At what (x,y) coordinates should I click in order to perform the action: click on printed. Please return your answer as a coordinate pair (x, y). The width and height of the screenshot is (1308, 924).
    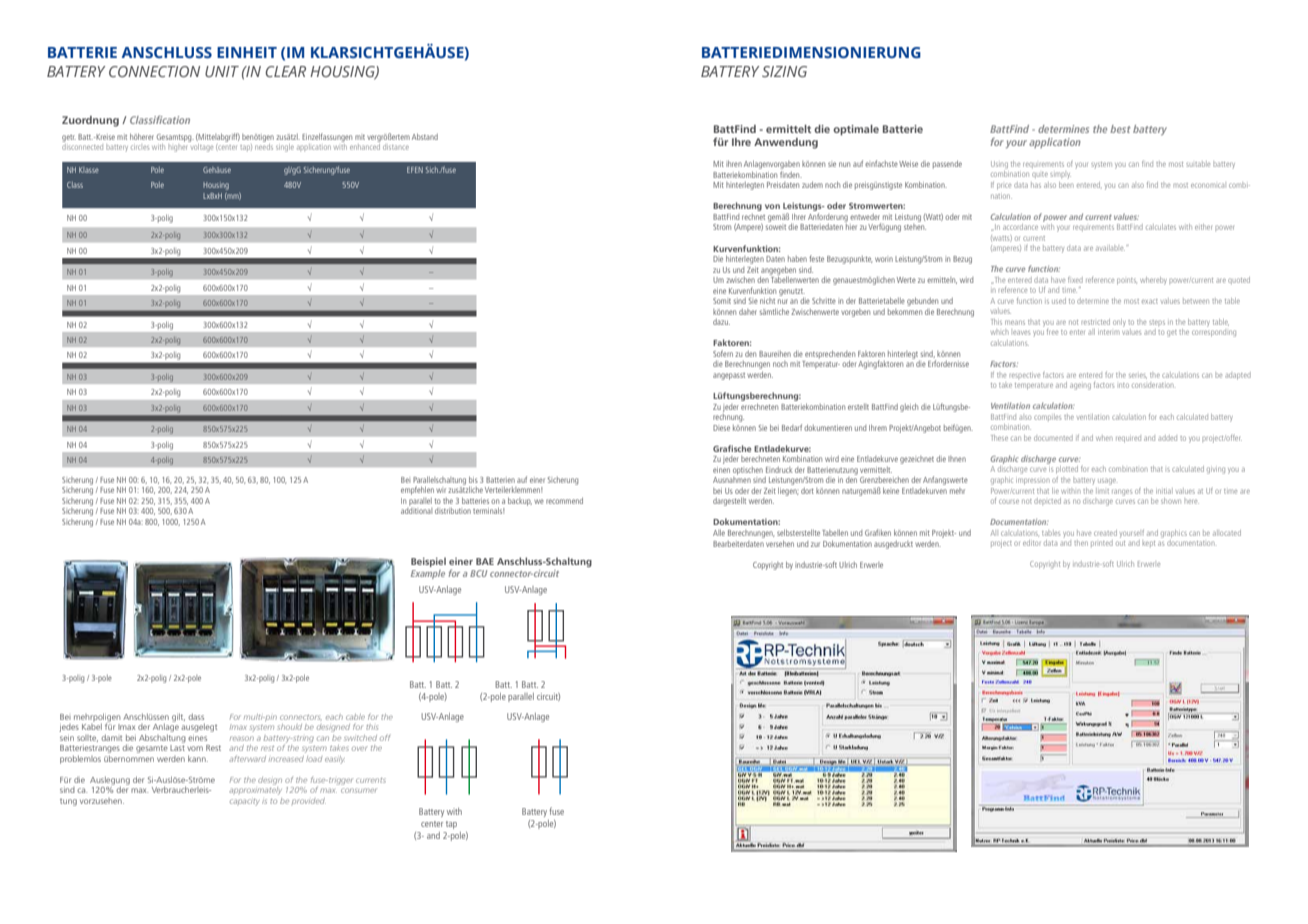
    Looking at the image, I should click on (1102, 543).
